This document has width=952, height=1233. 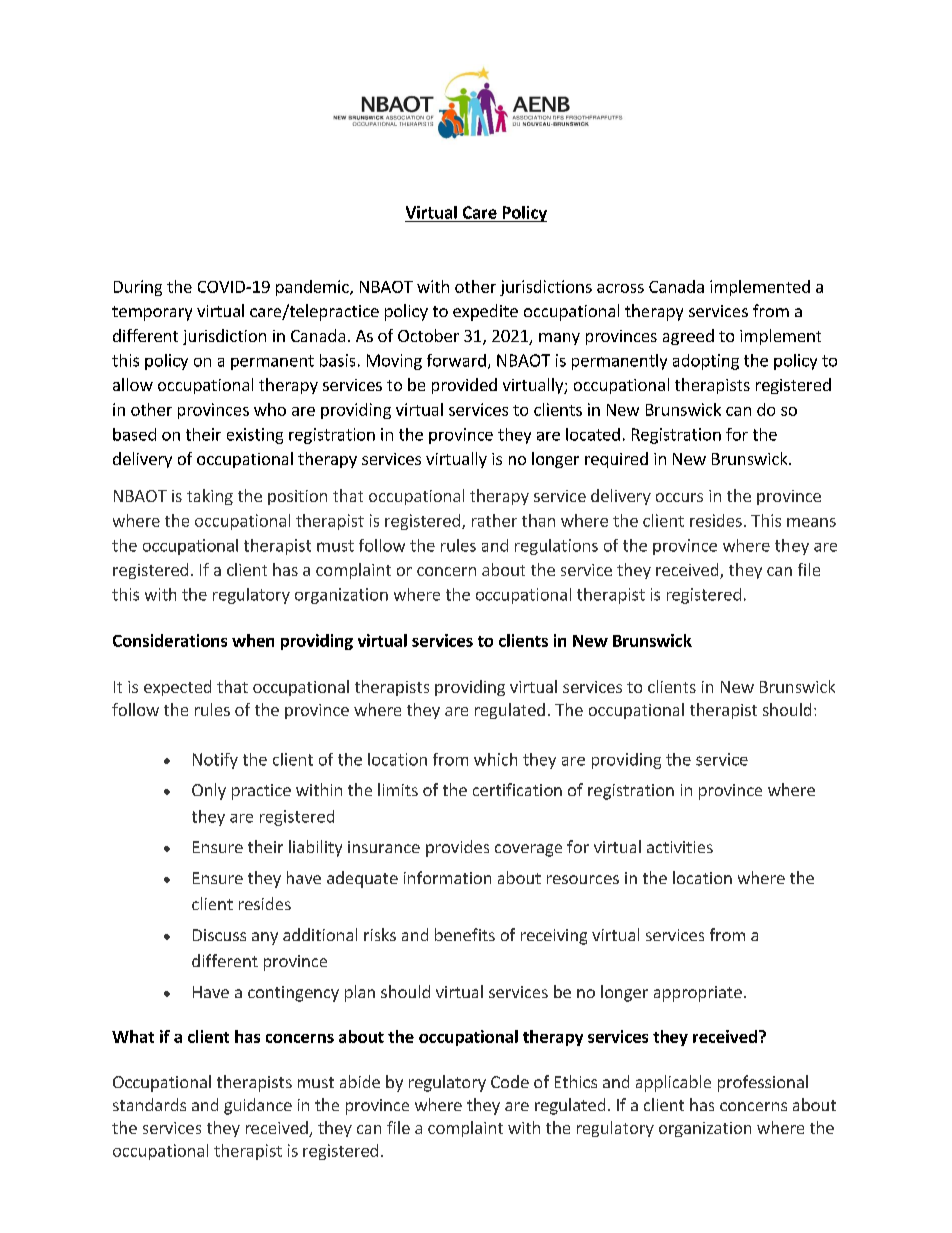 What do you see at coordinates (152, 313) in the document?
I see `temporary` at bounding box center [152, 313].
